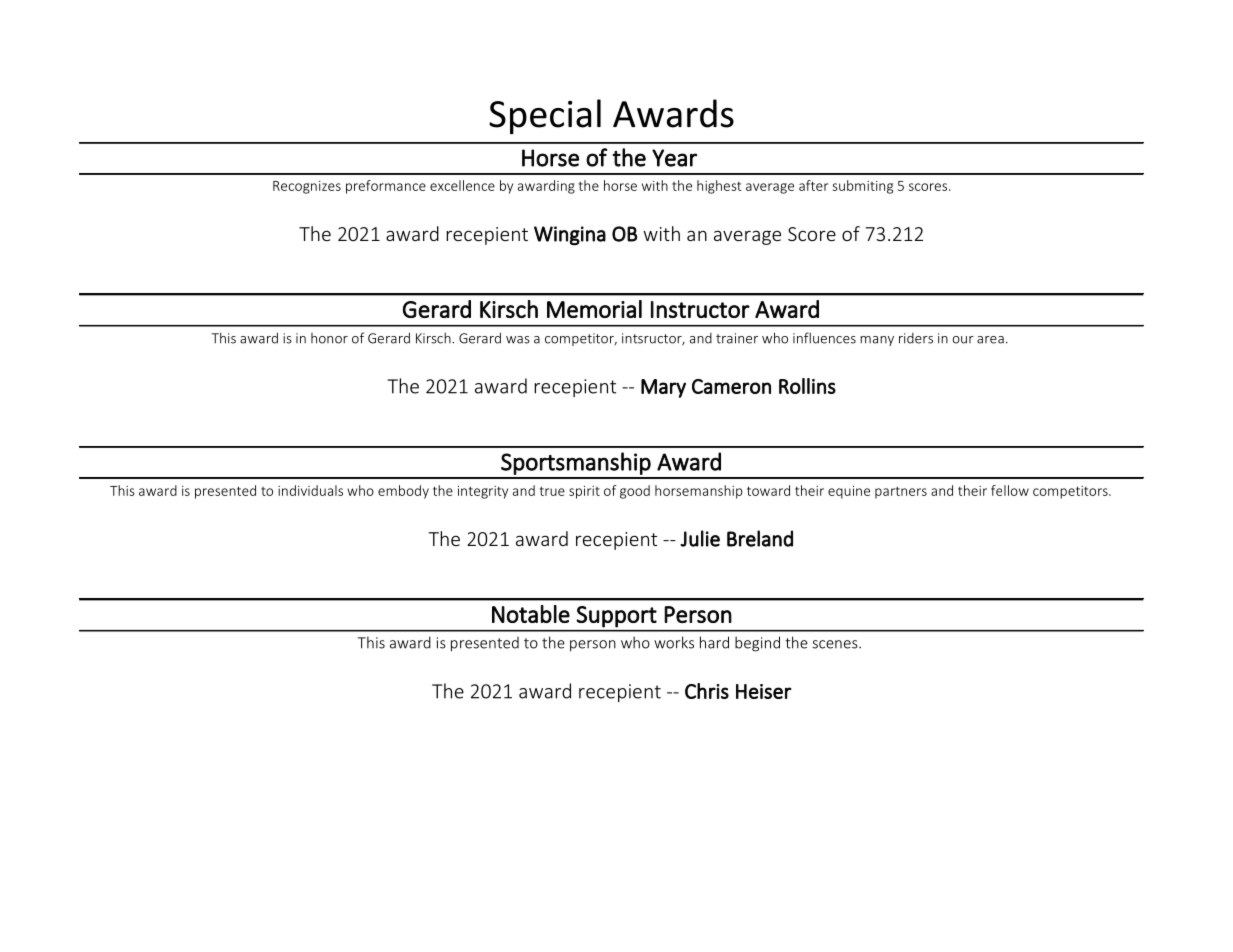  Describe the element at coordinates (813, 185) in the screenshot. I see `after` at that location.
